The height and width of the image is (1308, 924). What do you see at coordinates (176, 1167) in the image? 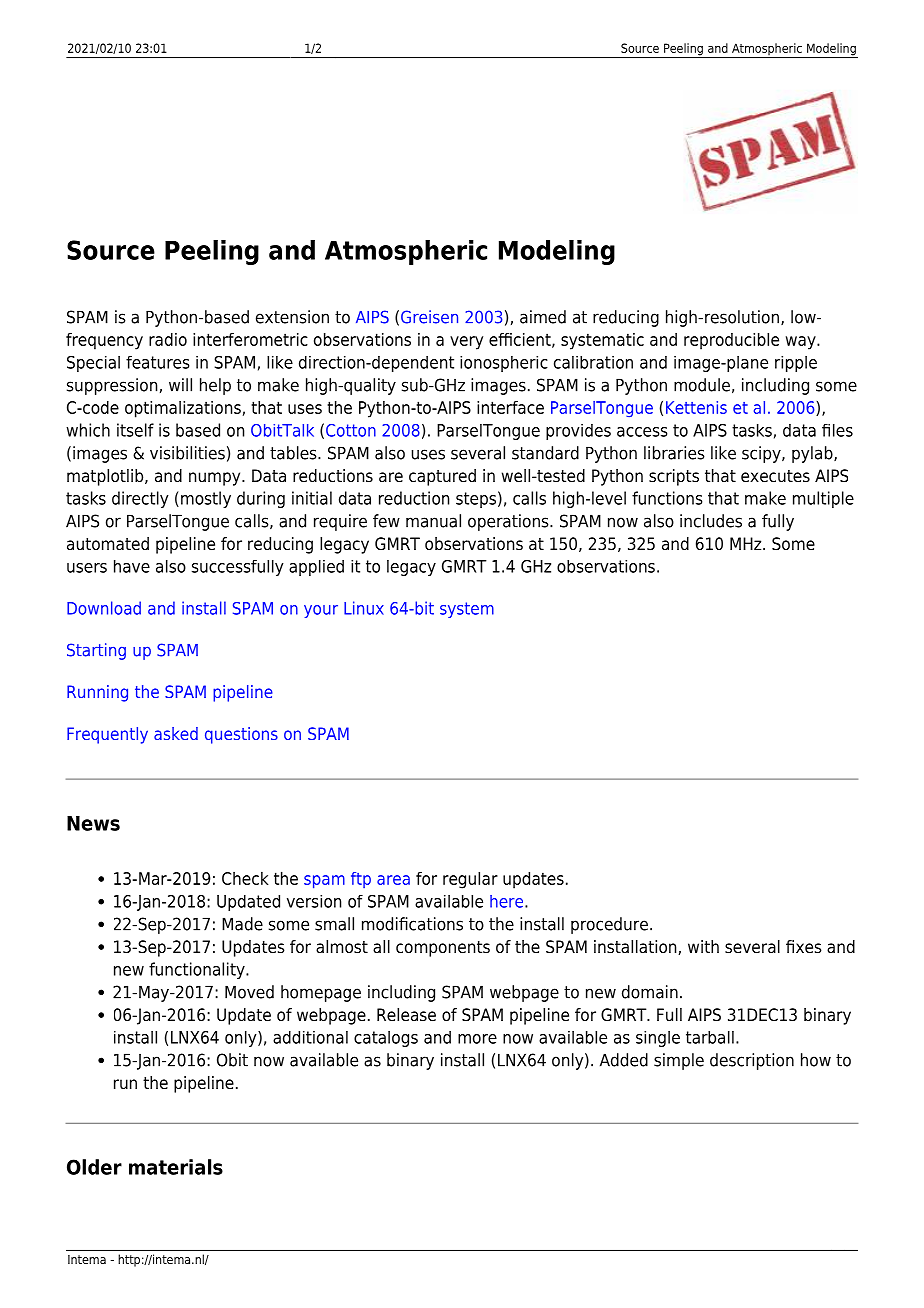
I see `materials` at bounding box center [176, 1167].
